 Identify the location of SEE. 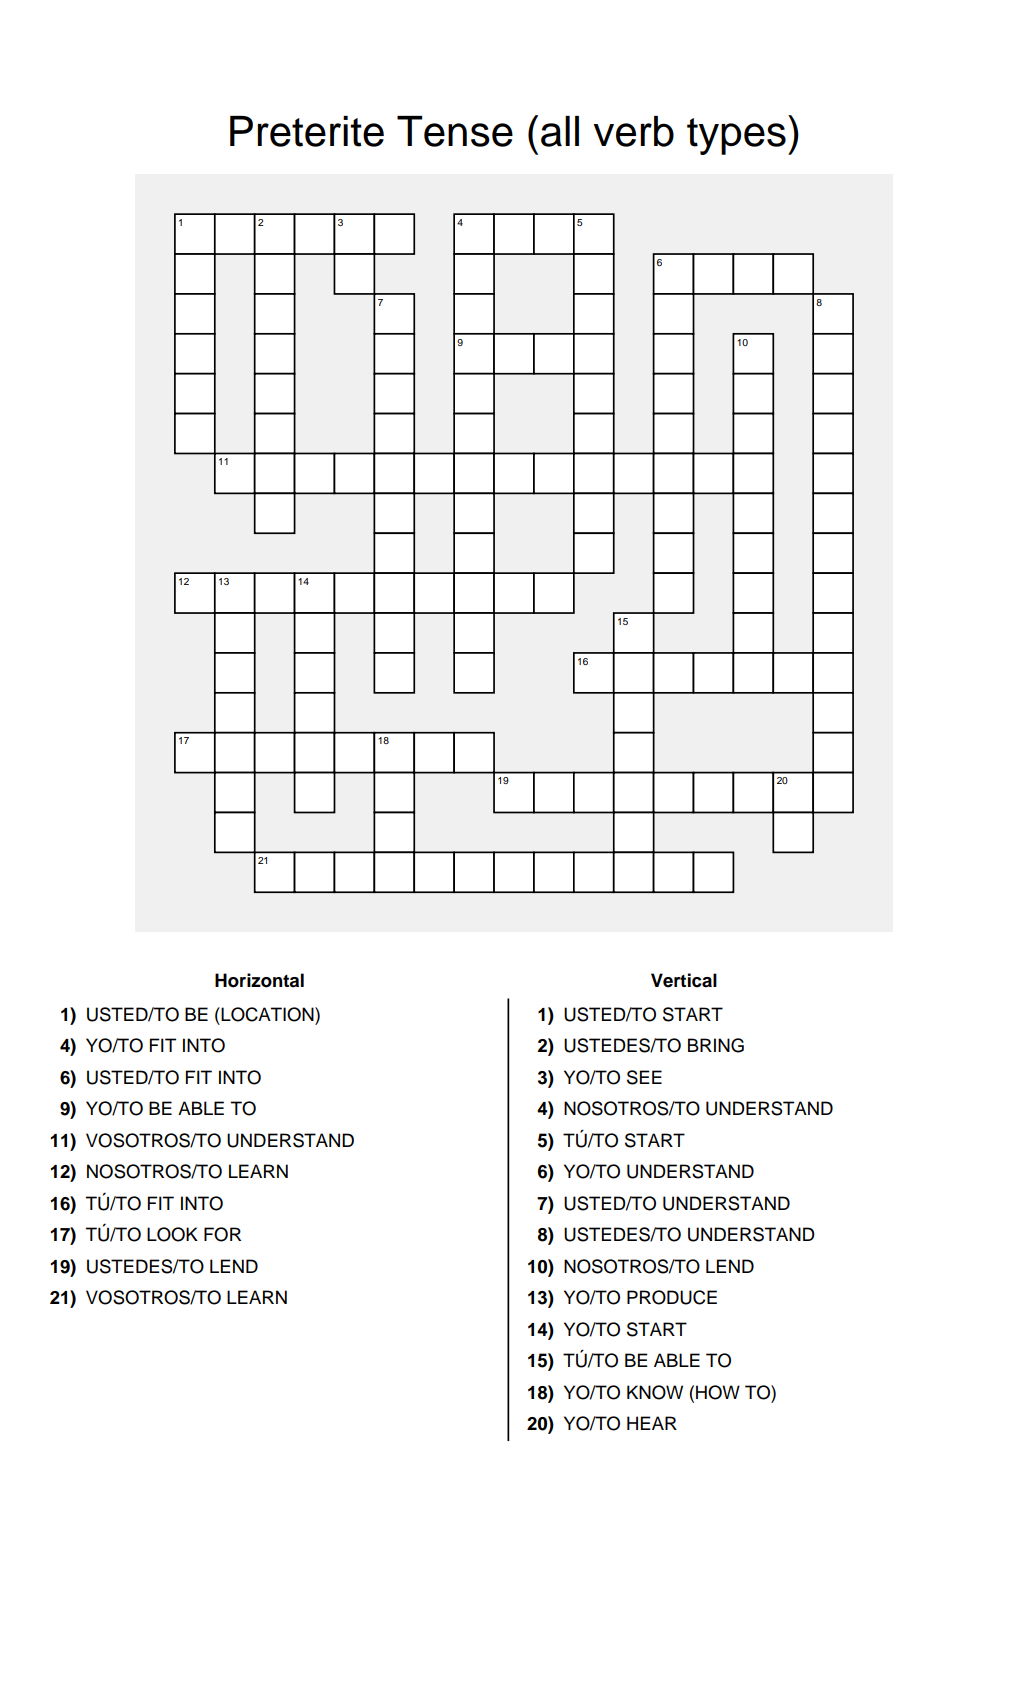
(644, 1077).
